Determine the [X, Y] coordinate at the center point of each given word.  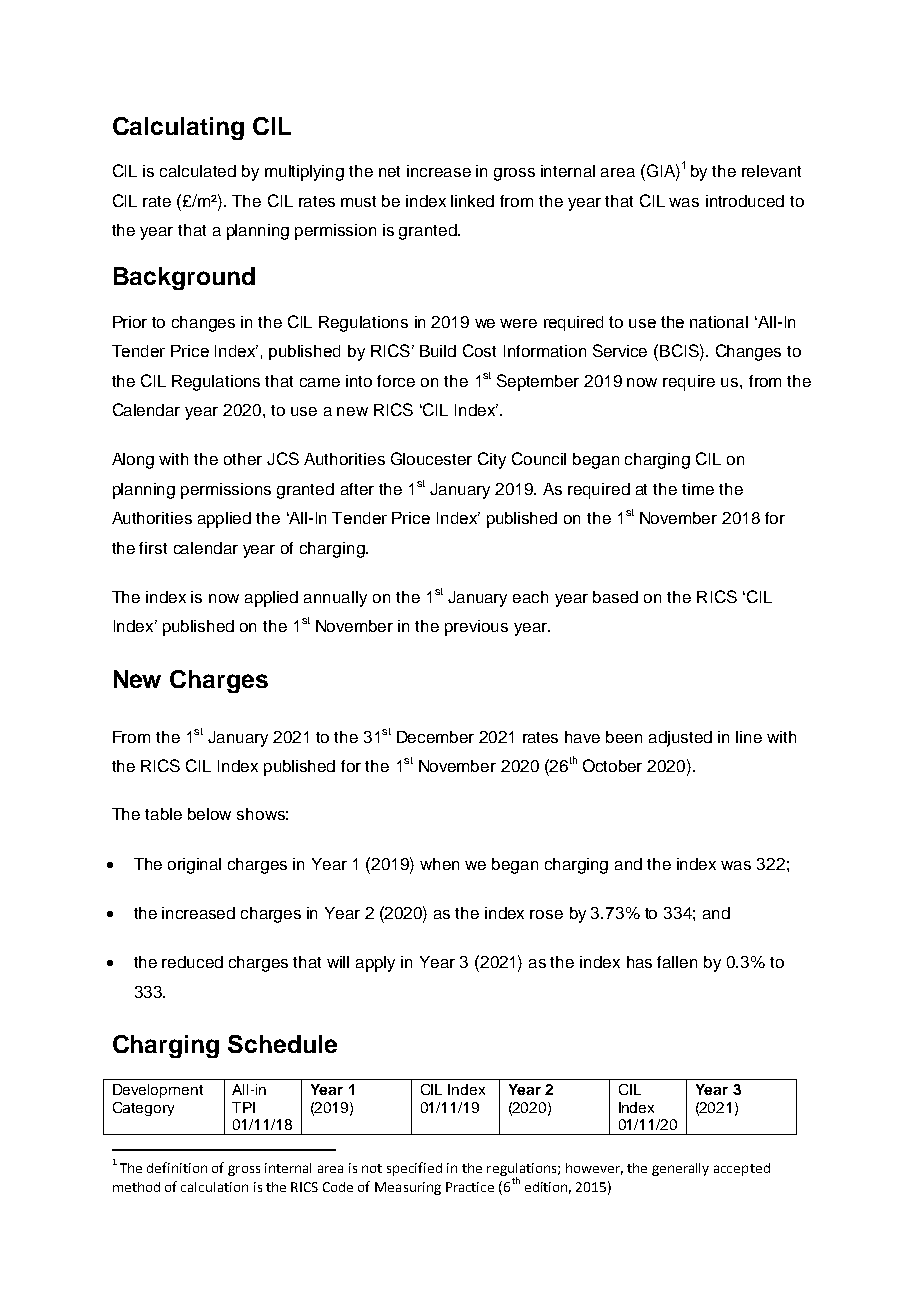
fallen [677, 962]
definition [177, 1167]
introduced [745, 201]
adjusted [680, 739]
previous [476, 628]
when [439, 864]
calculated [198, 171]
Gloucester [431, 458]
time [698, 489]
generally [680, 1169]
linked [472, 201]
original [194, 866]
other [243, 459]
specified [414, 1169]
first [153, 548]
